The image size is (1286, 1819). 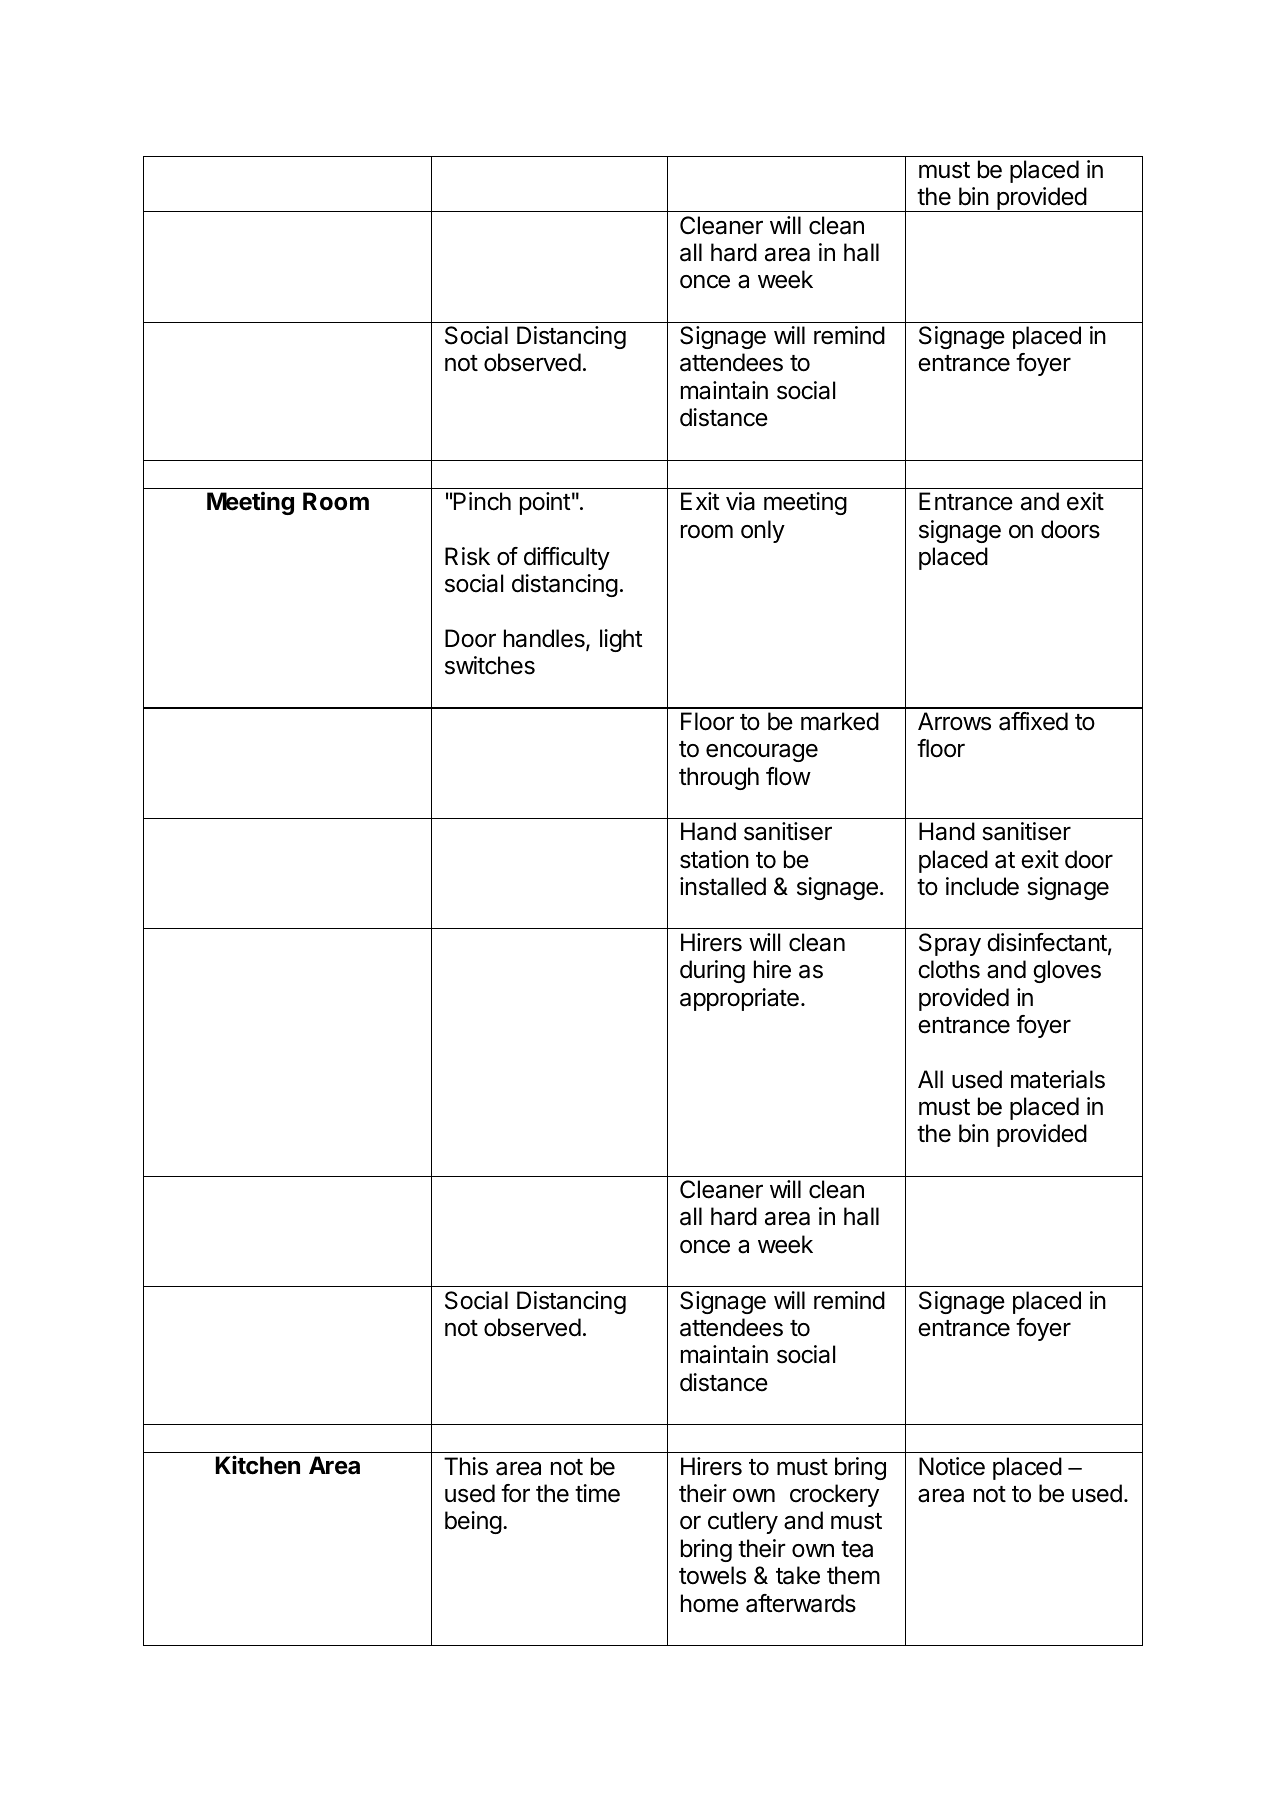 What do you see at coordinates (467, 556) in the image?
I see `Risk` at bounding box center [467, 556].
